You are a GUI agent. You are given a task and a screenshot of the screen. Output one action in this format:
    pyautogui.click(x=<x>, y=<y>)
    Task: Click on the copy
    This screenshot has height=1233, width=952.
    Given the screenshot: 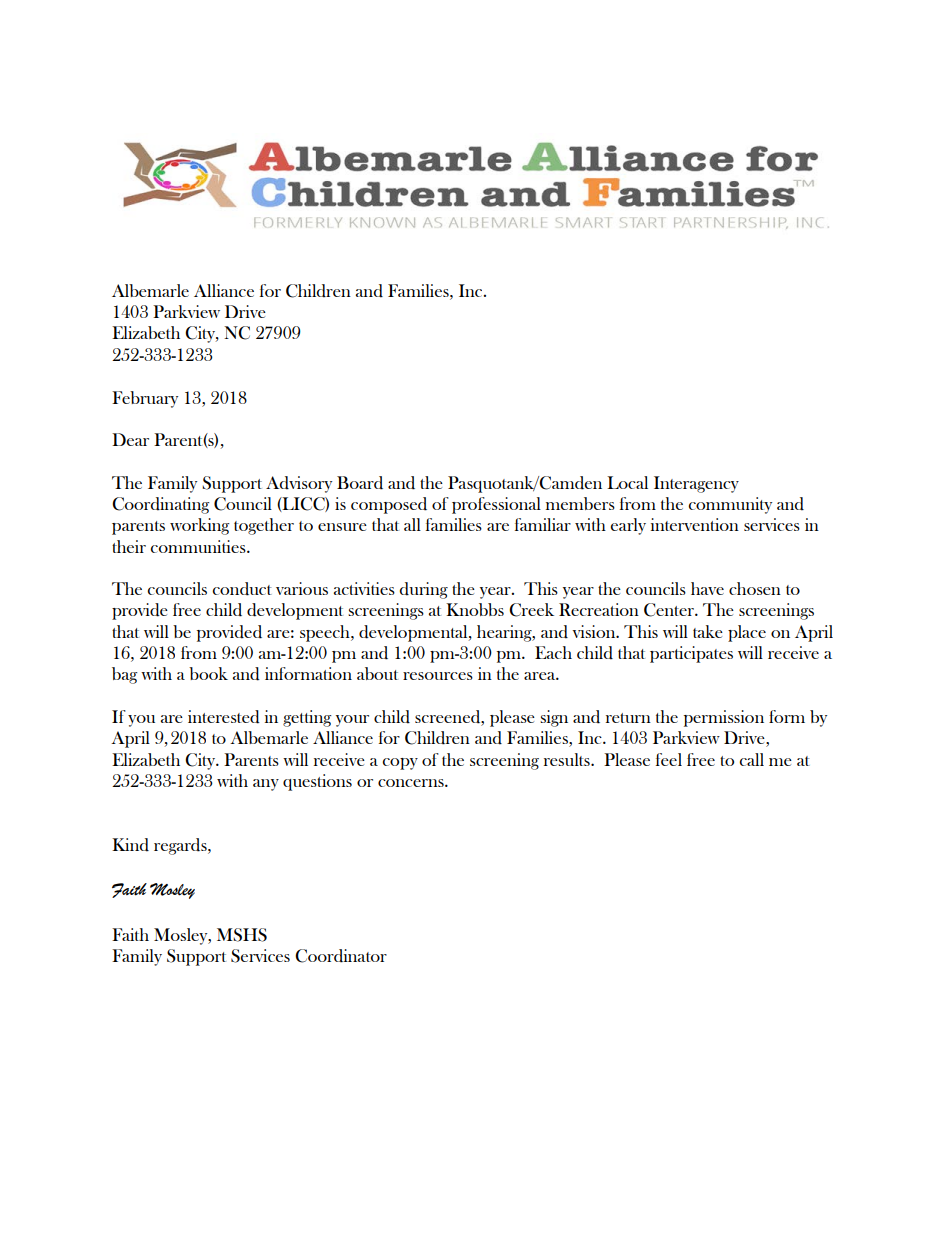 What is the action you would take?
    pyautogui.click(x=400, y=764)
